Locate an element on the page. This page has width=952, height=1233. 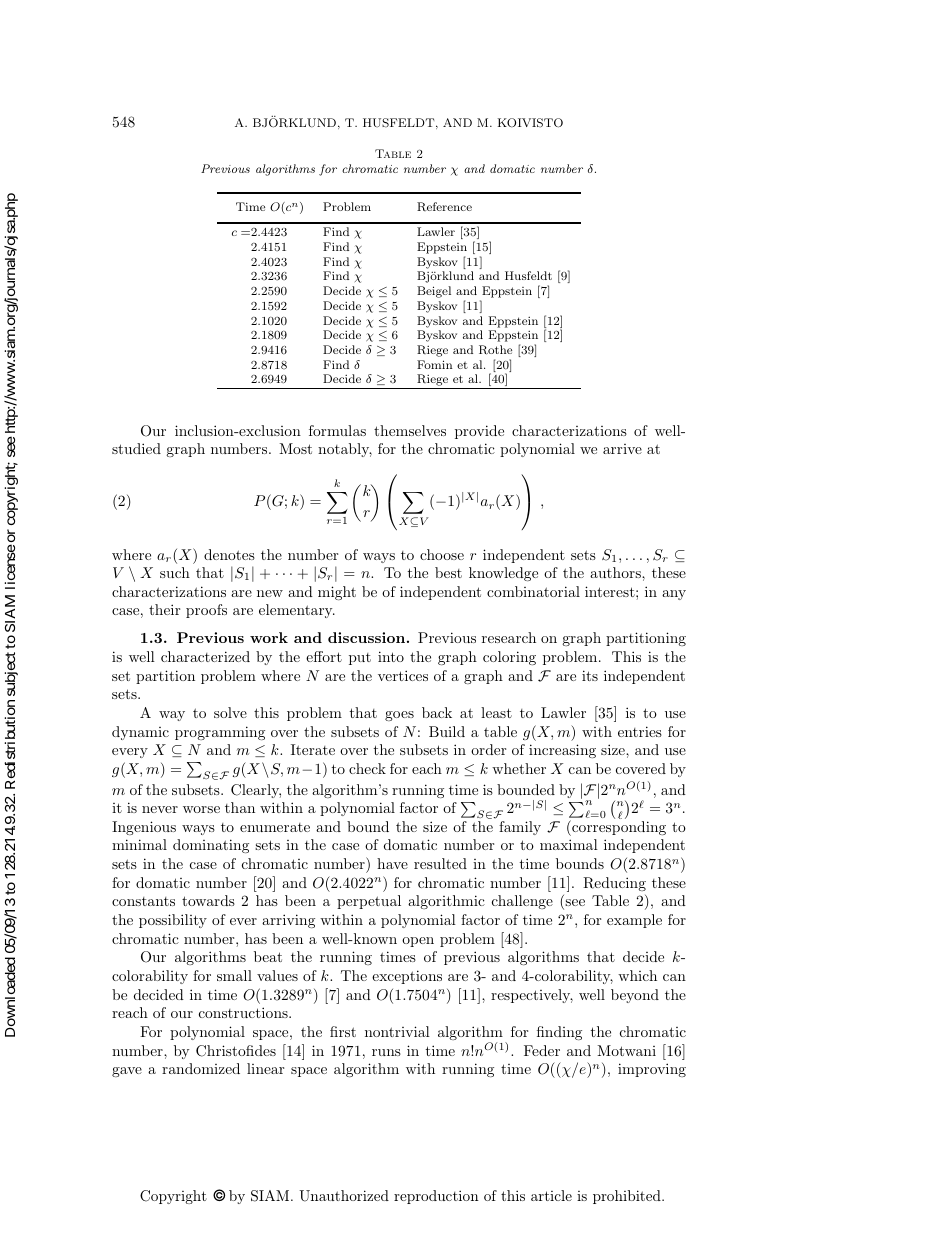
notably is located at coordinates (345, 450).
